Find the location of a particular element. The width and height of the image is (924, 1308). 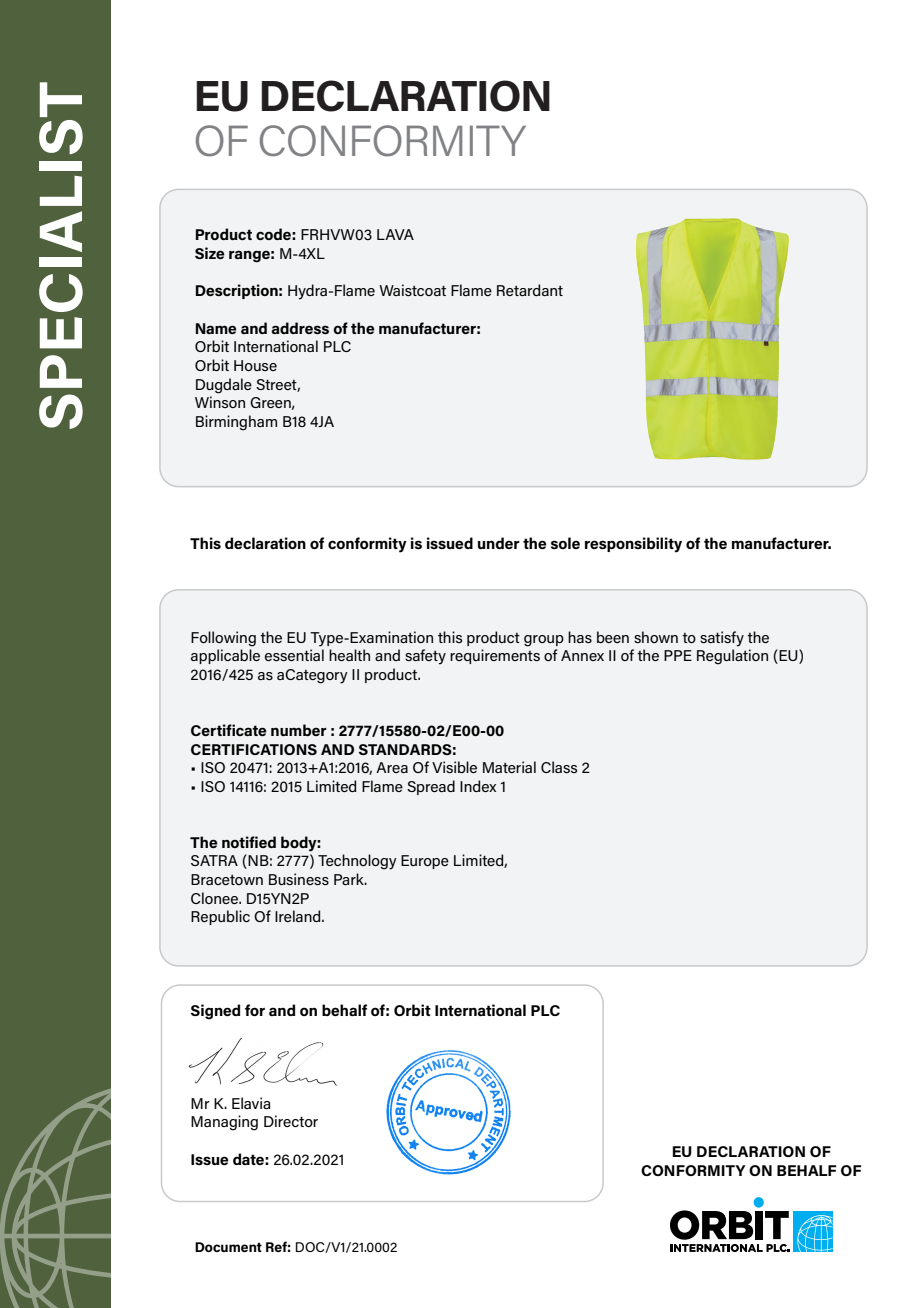

Europe is located at coordinates (425, 862).
